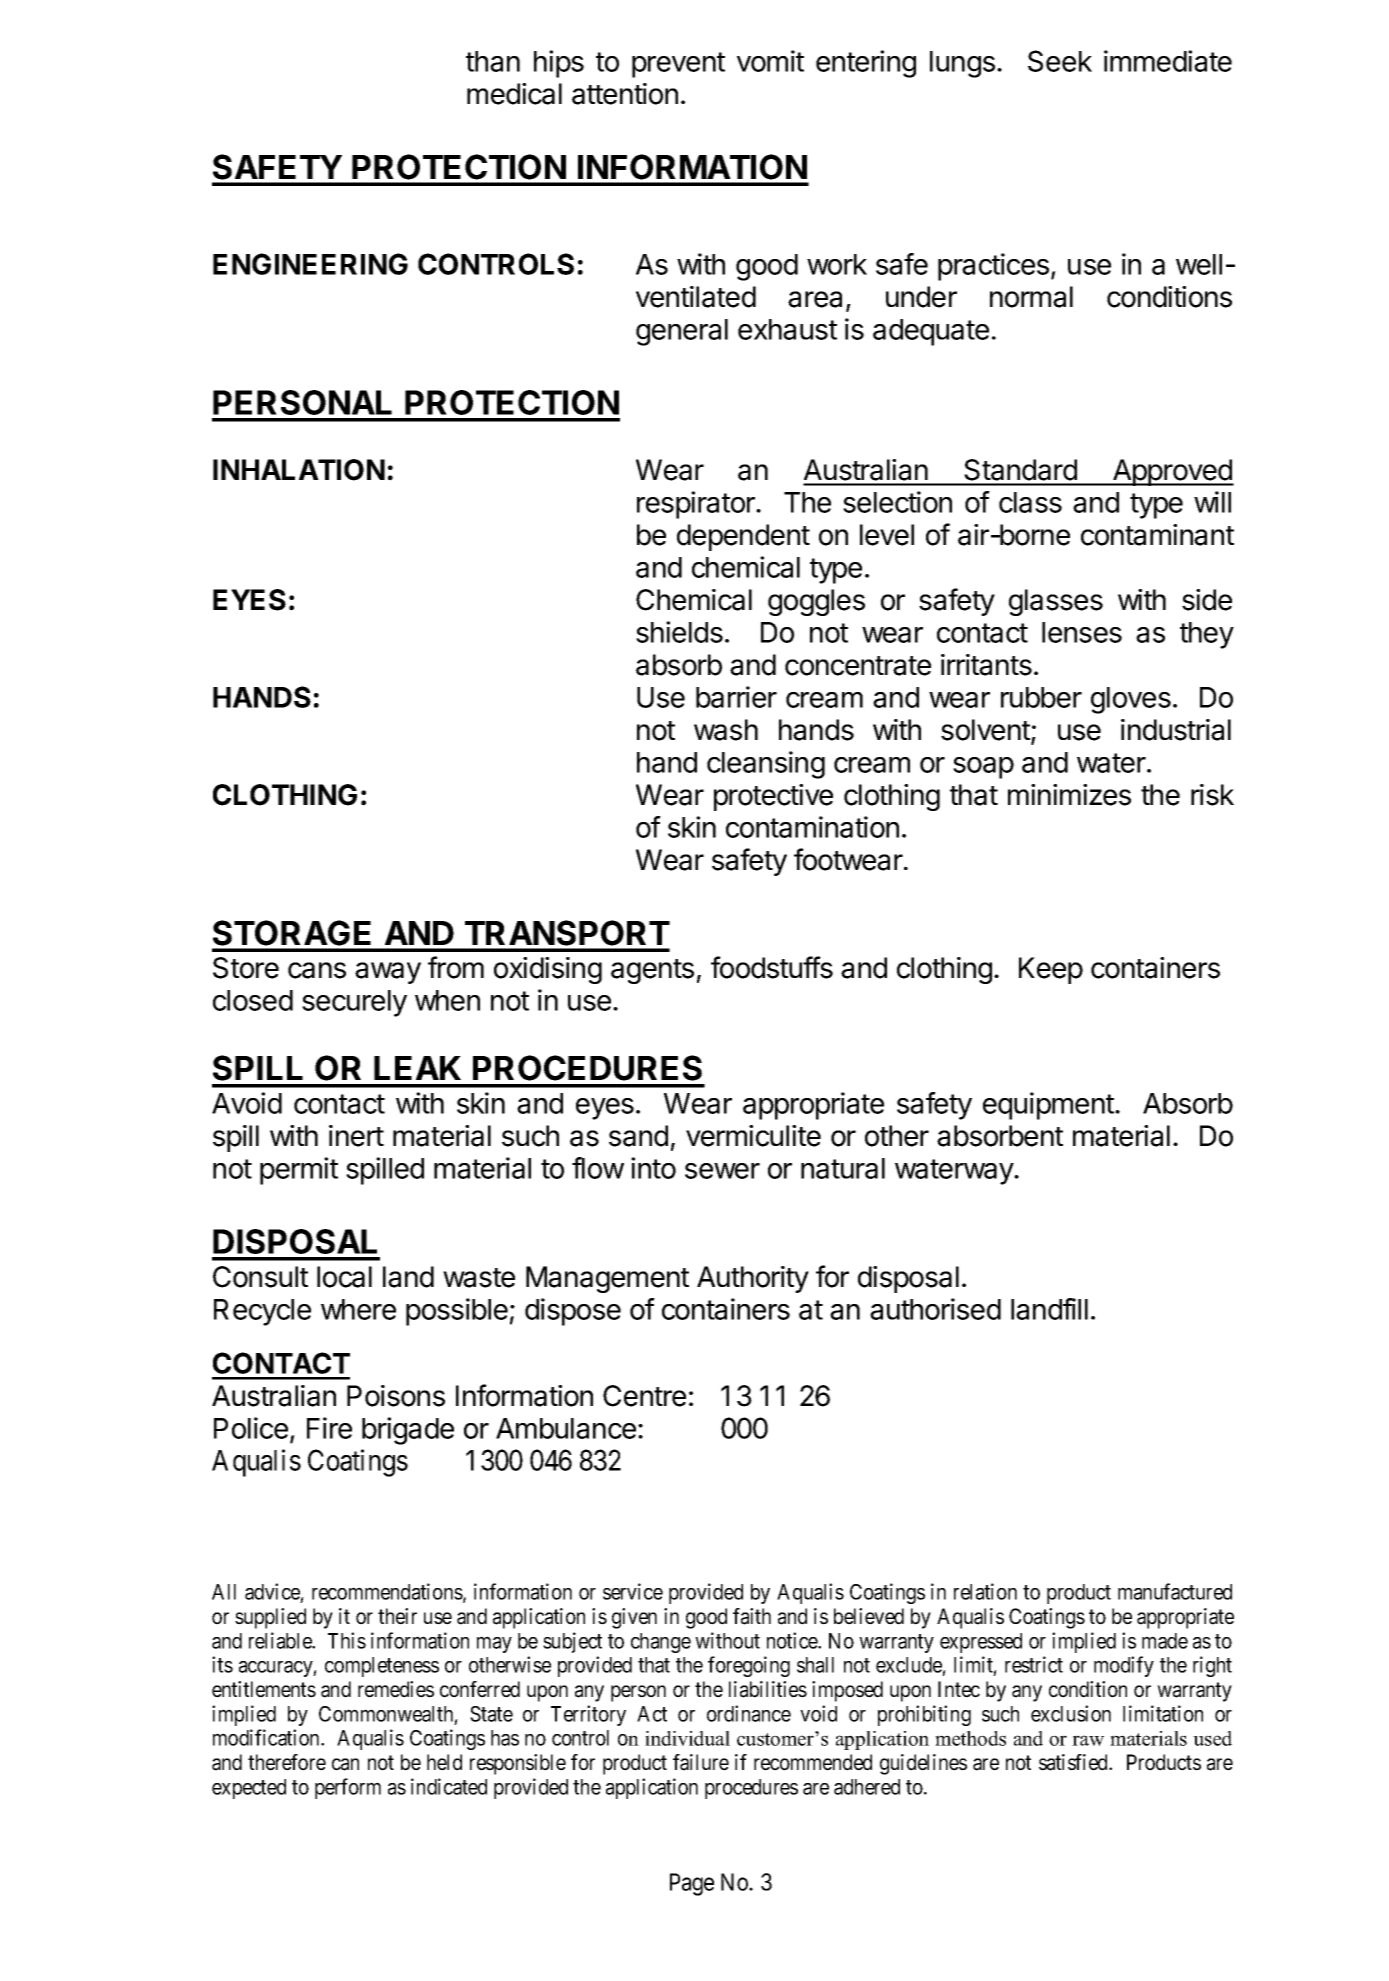 The image size is (1389, 1981). Describe the element at coordinates (644, 1396) in the document. I see `Centre` at that location.
